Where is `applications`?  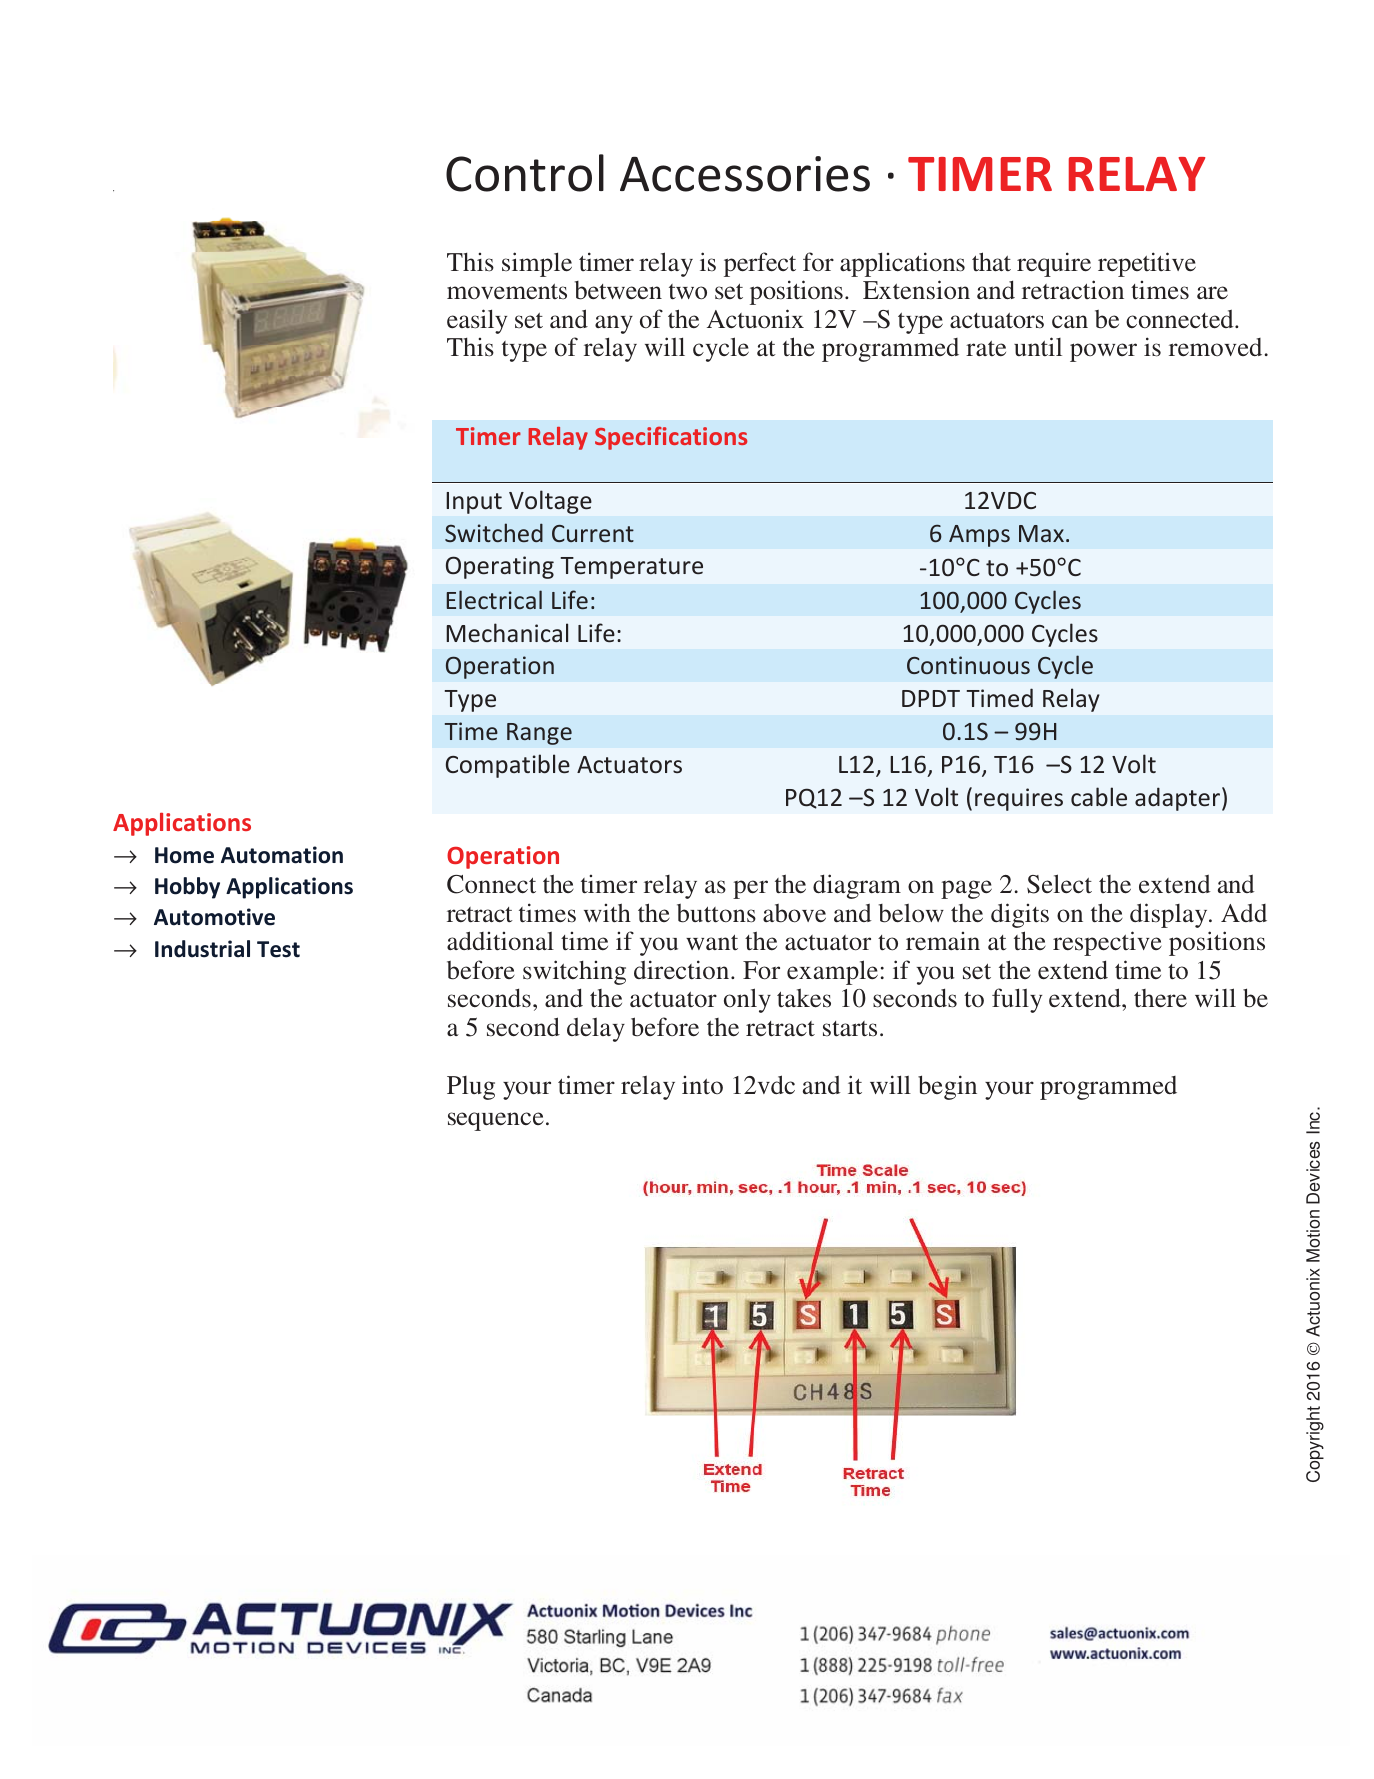 applications is located at coordinates (902, 264).
